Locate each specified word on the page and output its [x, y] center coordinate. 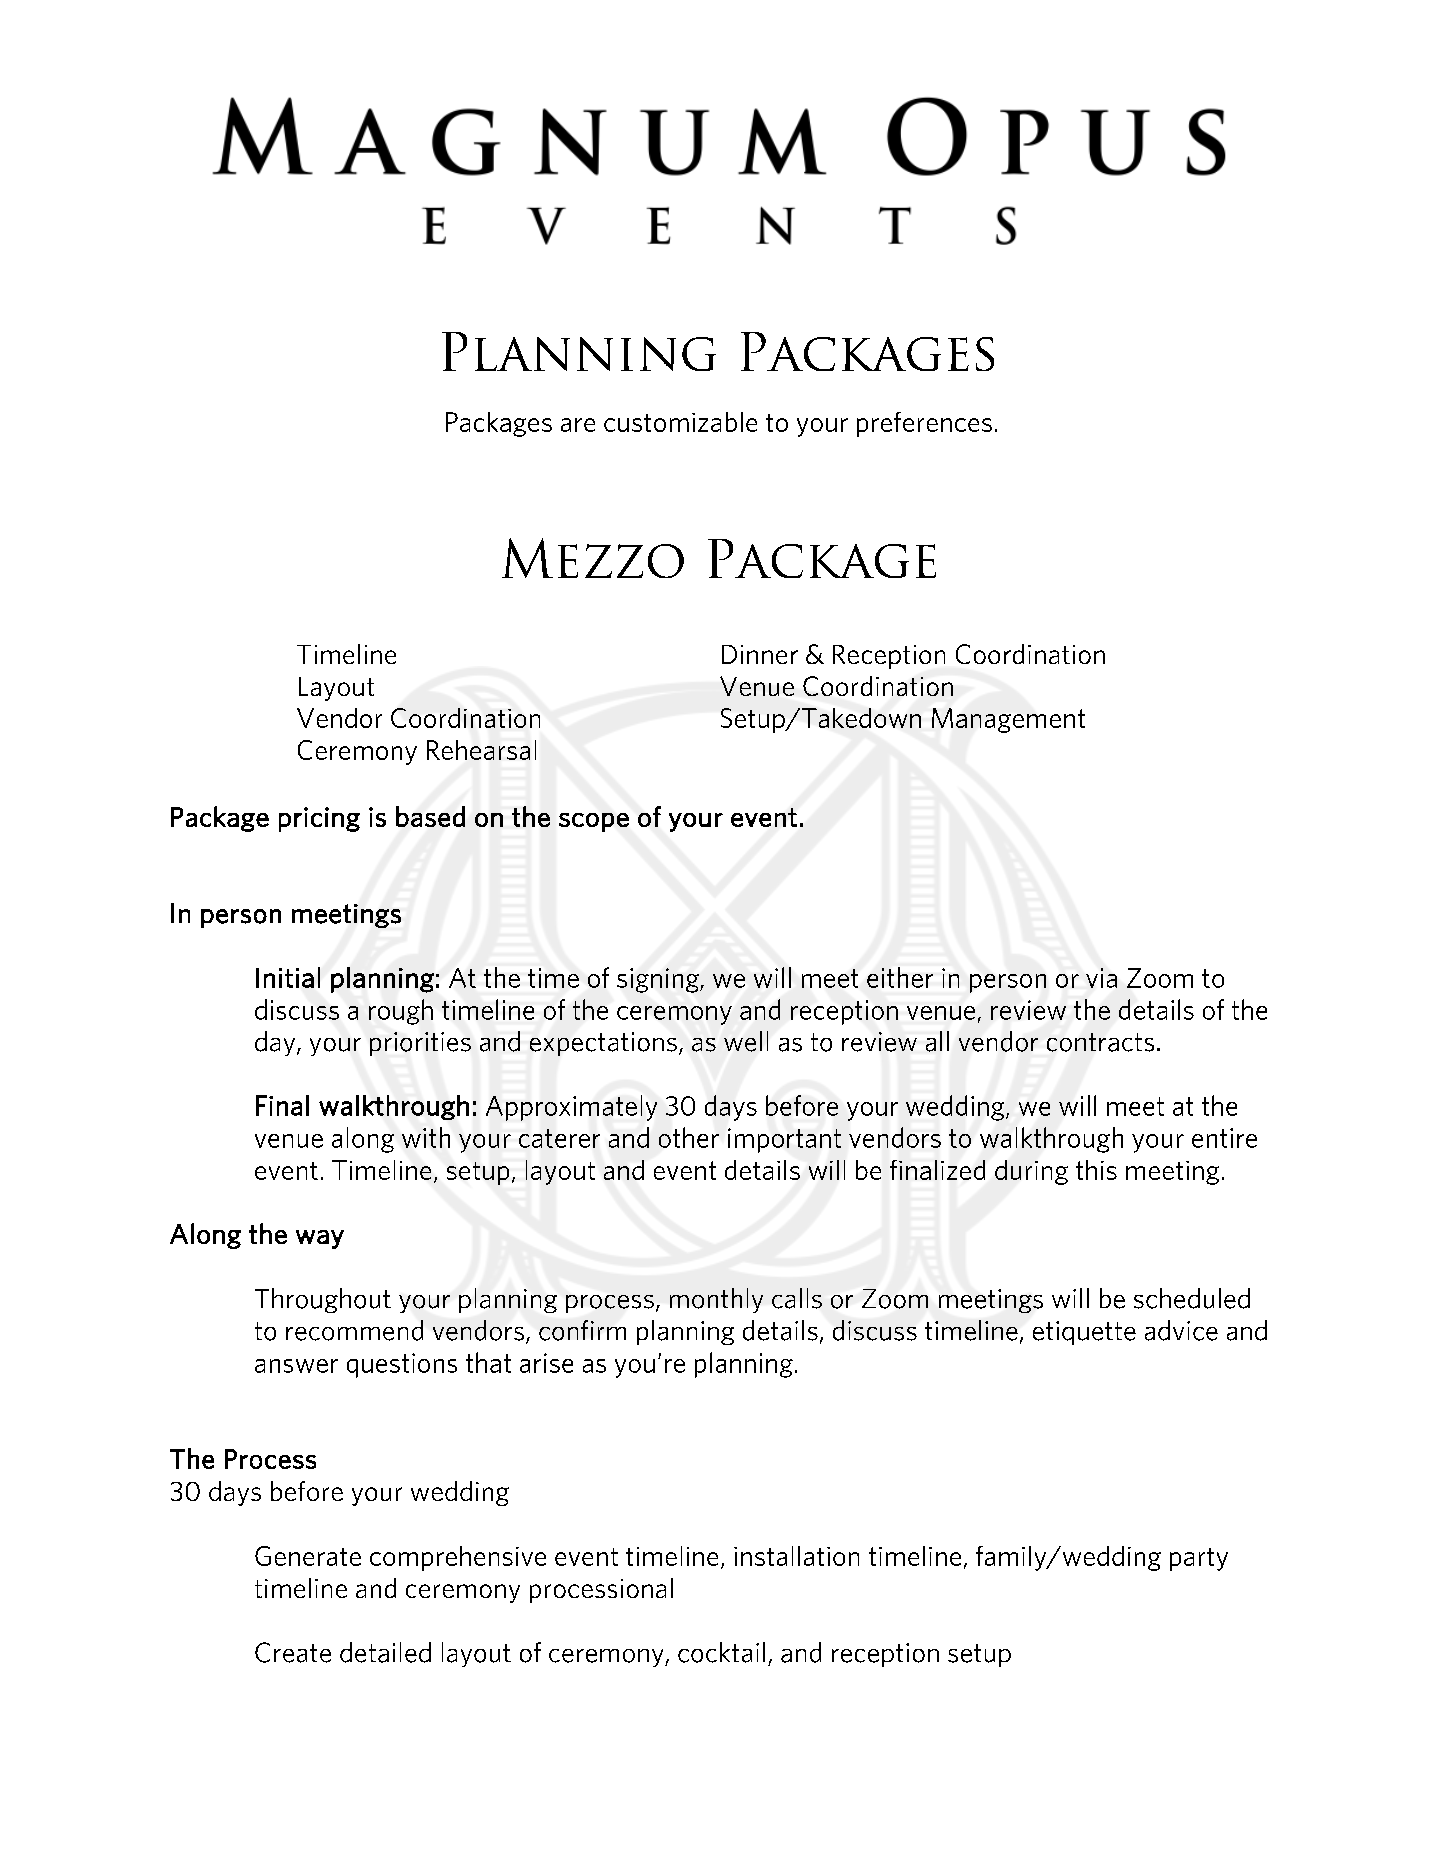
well [746, 1041]
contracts [1100, 1042]
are [578, 425]
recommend [354, 1330]
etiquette [1084, 1333]
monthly [716, 1300]
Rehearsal [481, 750]
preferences [924, 424]
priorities [420, 1044]
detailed [385, 1652]
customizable [680, 422]
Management [1008, 720]
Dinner [760, 654]
